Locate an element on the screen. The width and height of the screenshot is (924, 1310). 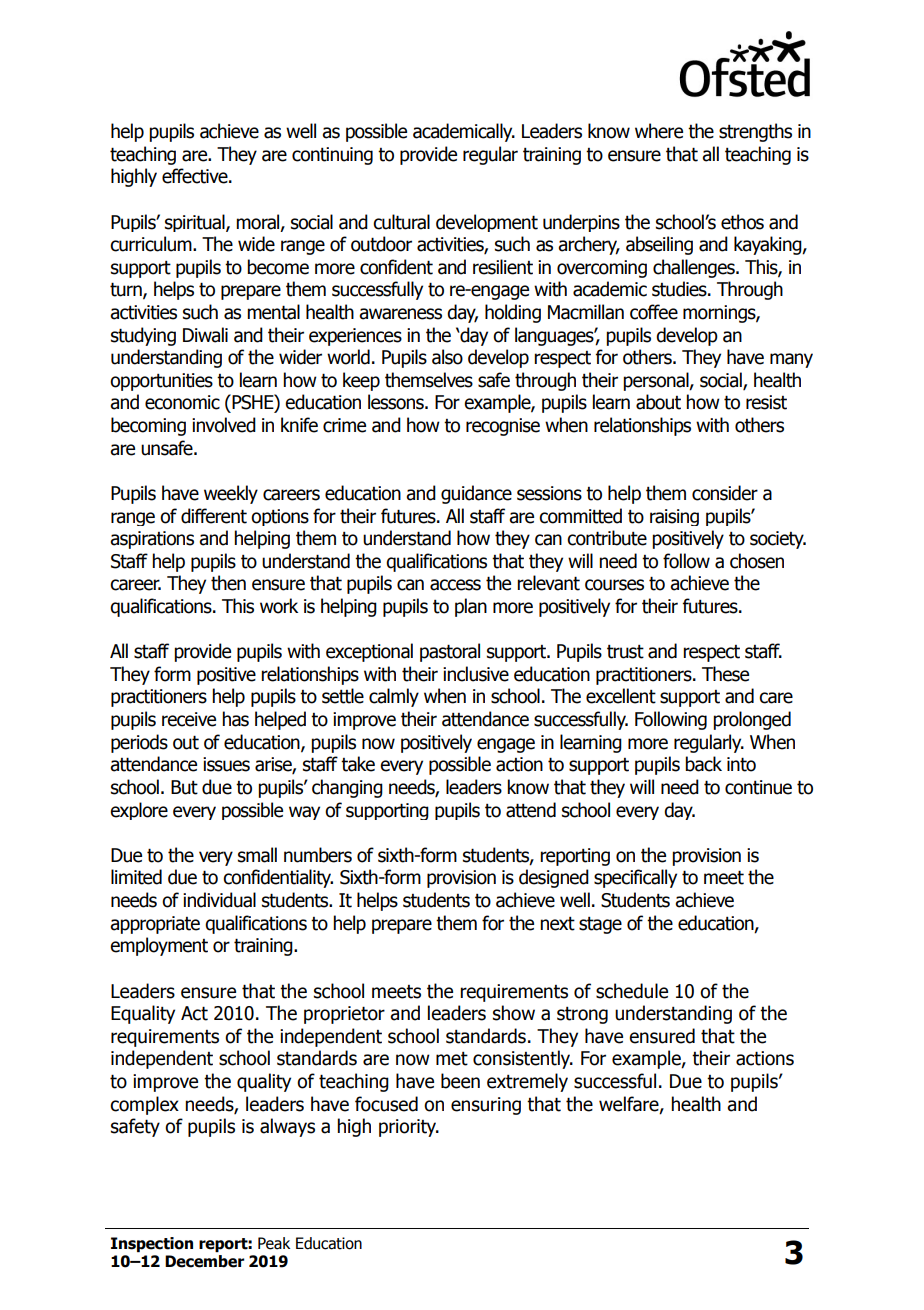
resist is located at coordinates (766, 402).
